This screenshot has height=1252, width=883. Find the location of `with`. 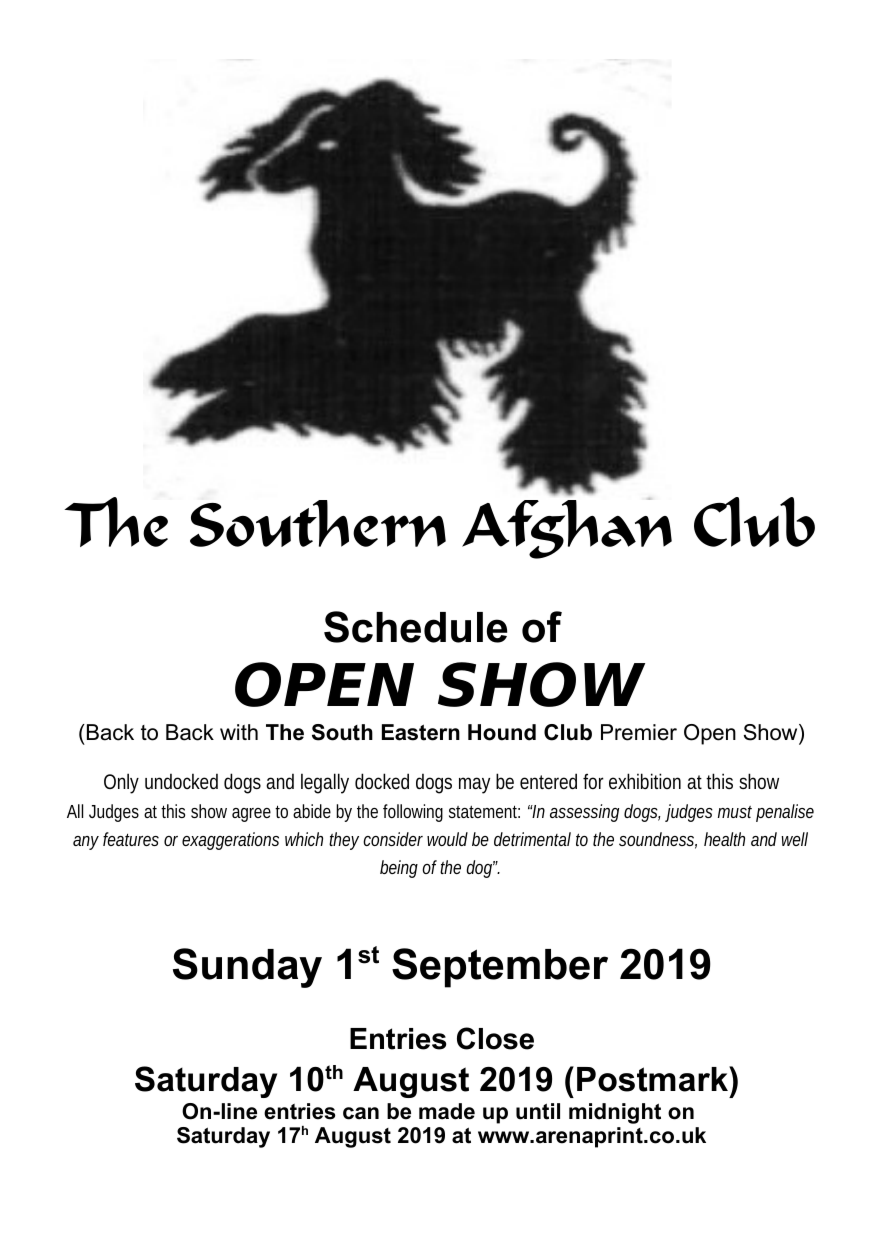

with is located at coordinates (239, 732).
